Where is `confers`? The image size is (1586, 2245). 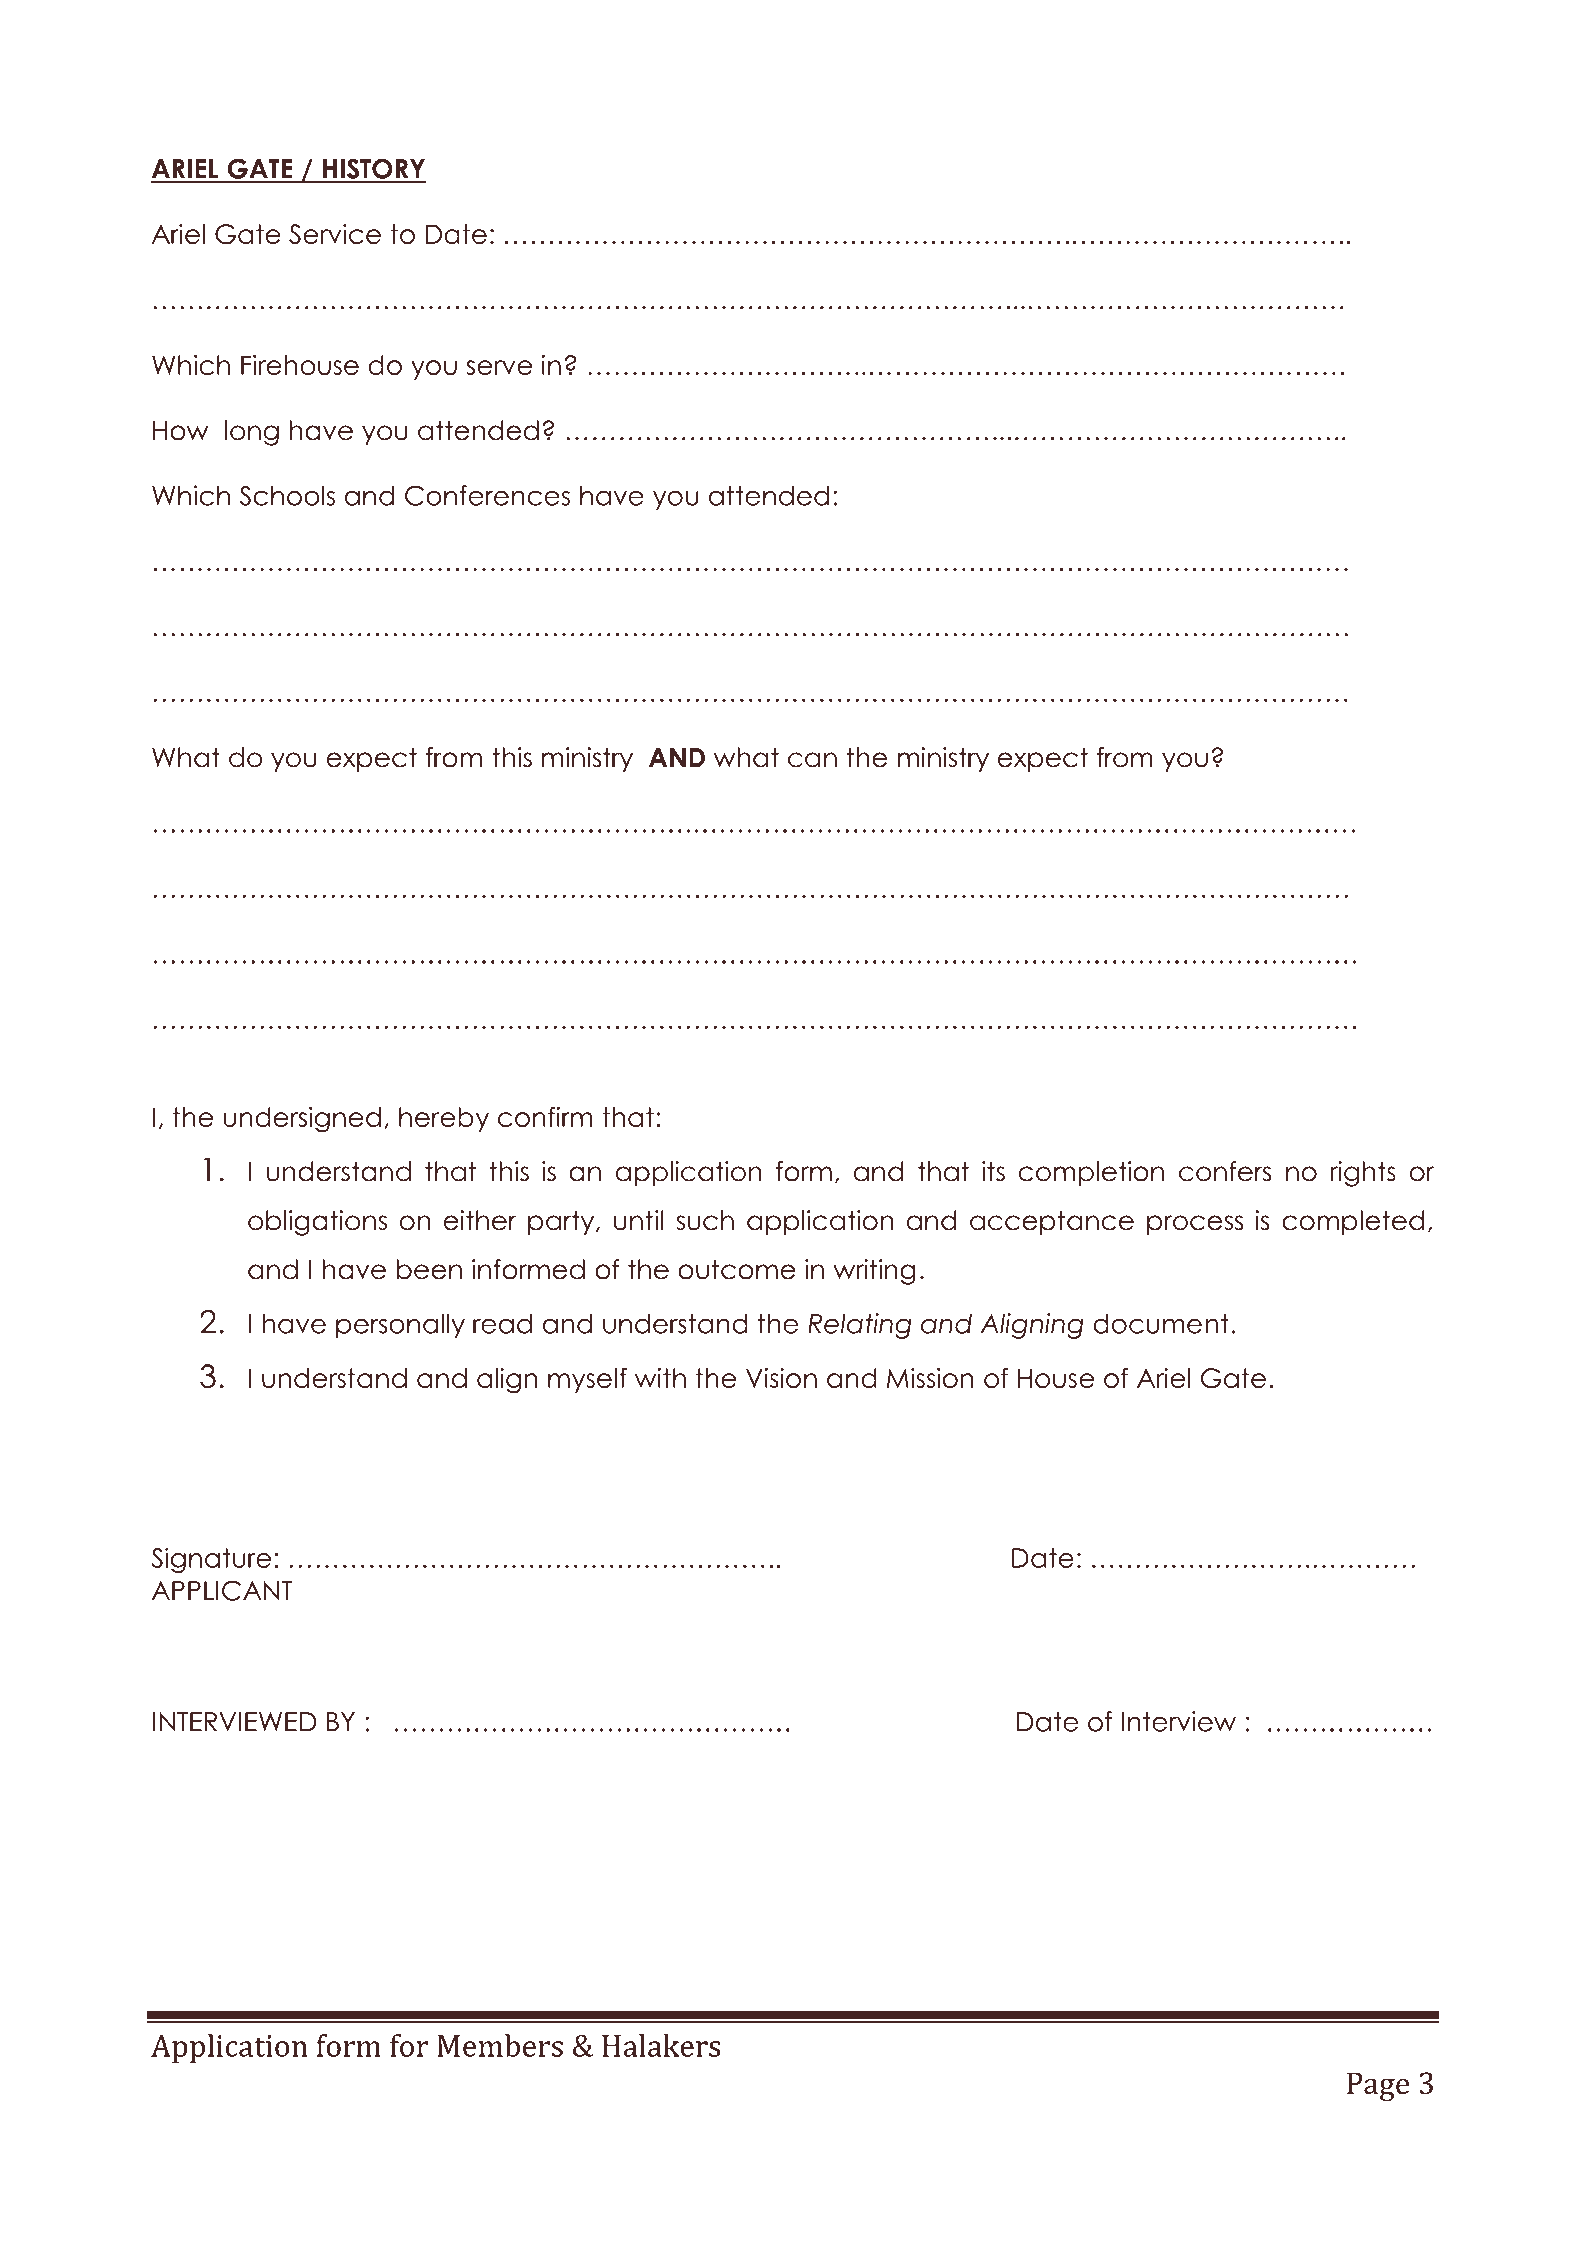 confers is located at coordinates (1225, 1171).
